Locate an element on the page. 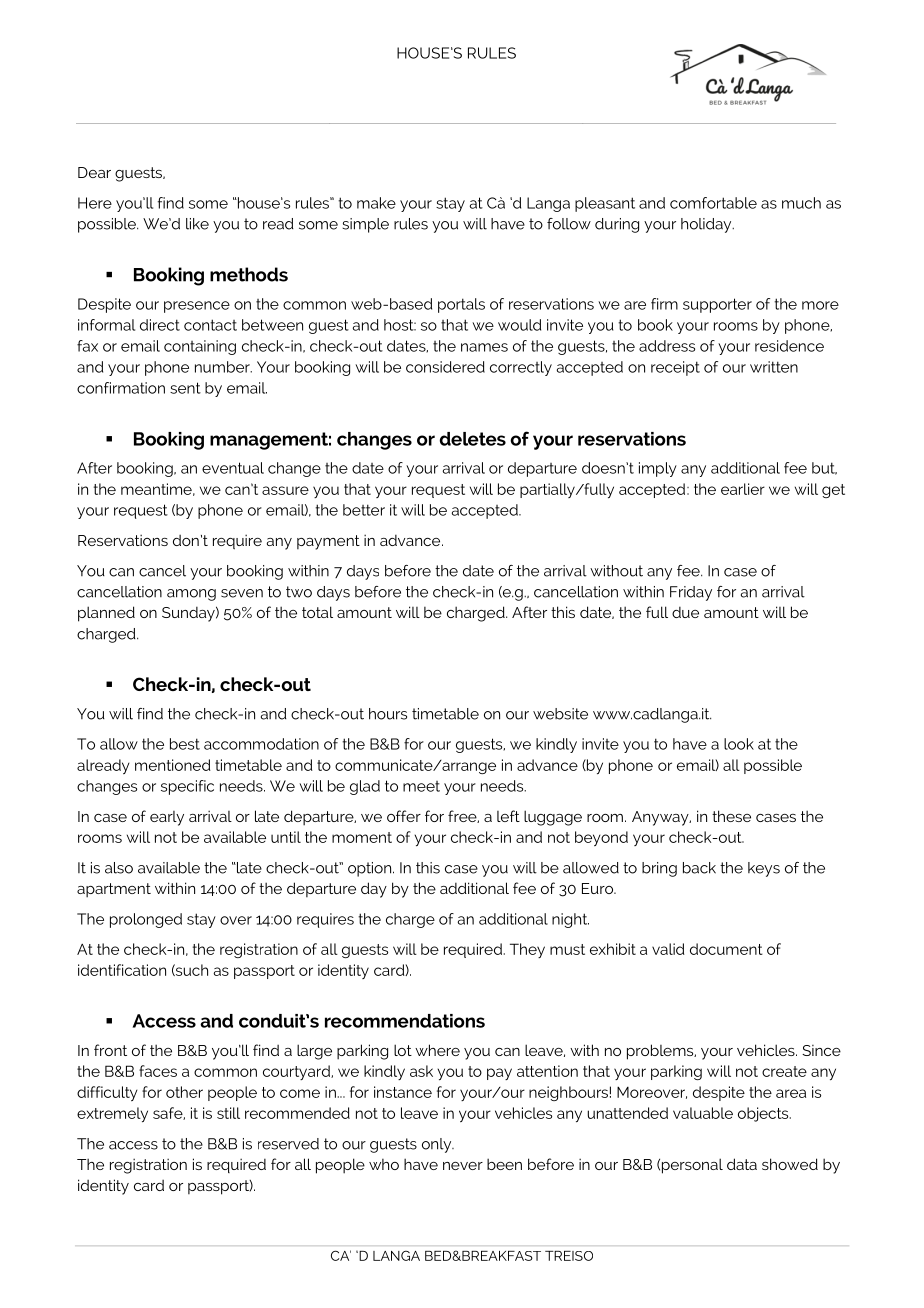 Image resolution: width=924 pixels, height=1308 pixels. They is located at coordinates (527, 950).
